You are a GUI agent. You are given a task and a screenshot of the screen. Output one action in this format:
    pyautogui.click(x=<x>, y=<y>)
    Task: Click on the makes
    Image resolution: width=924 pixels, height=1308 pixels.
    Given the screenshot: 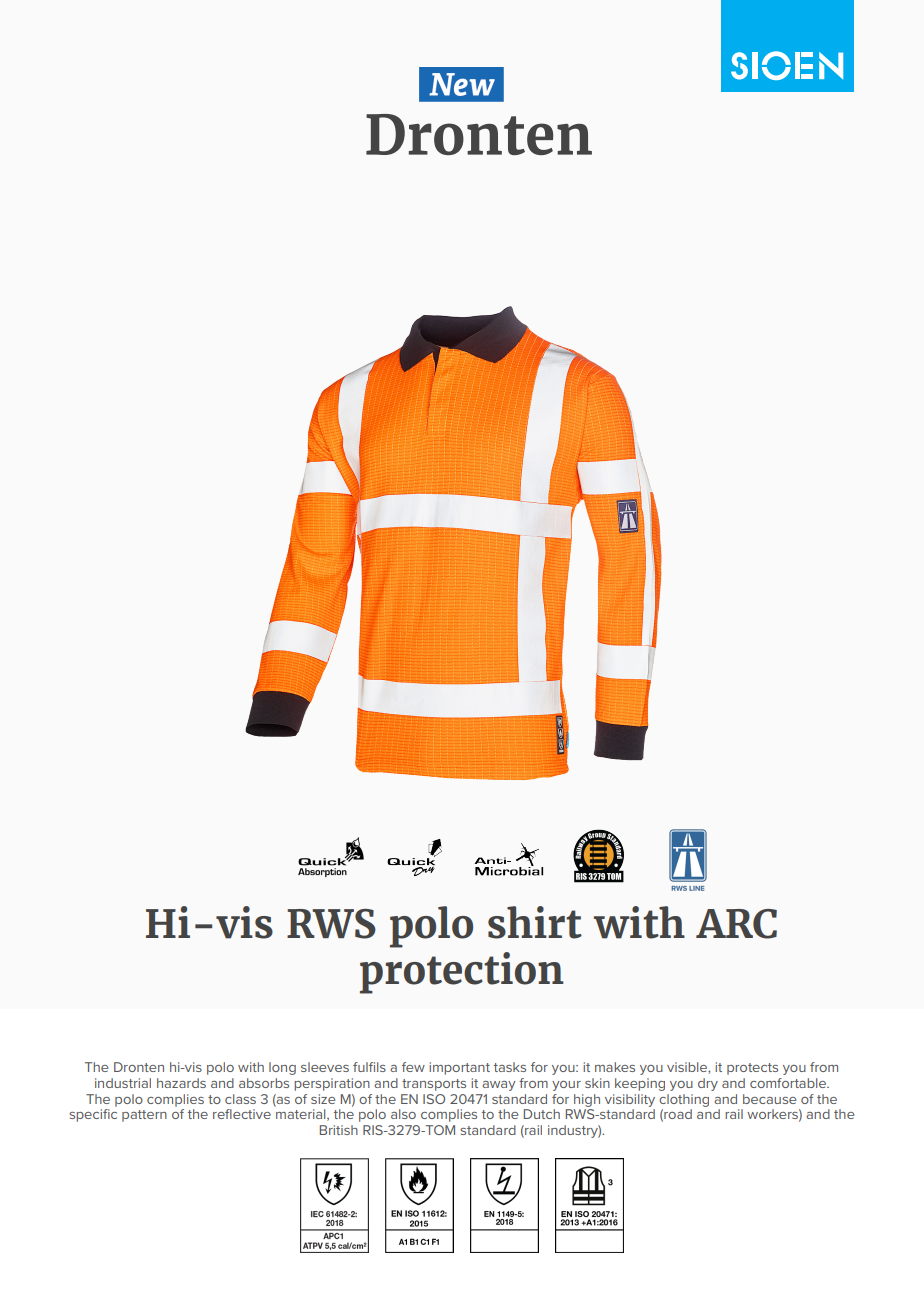 What is the action you would take?
    pyautogui.click(x=615, y=1067)
